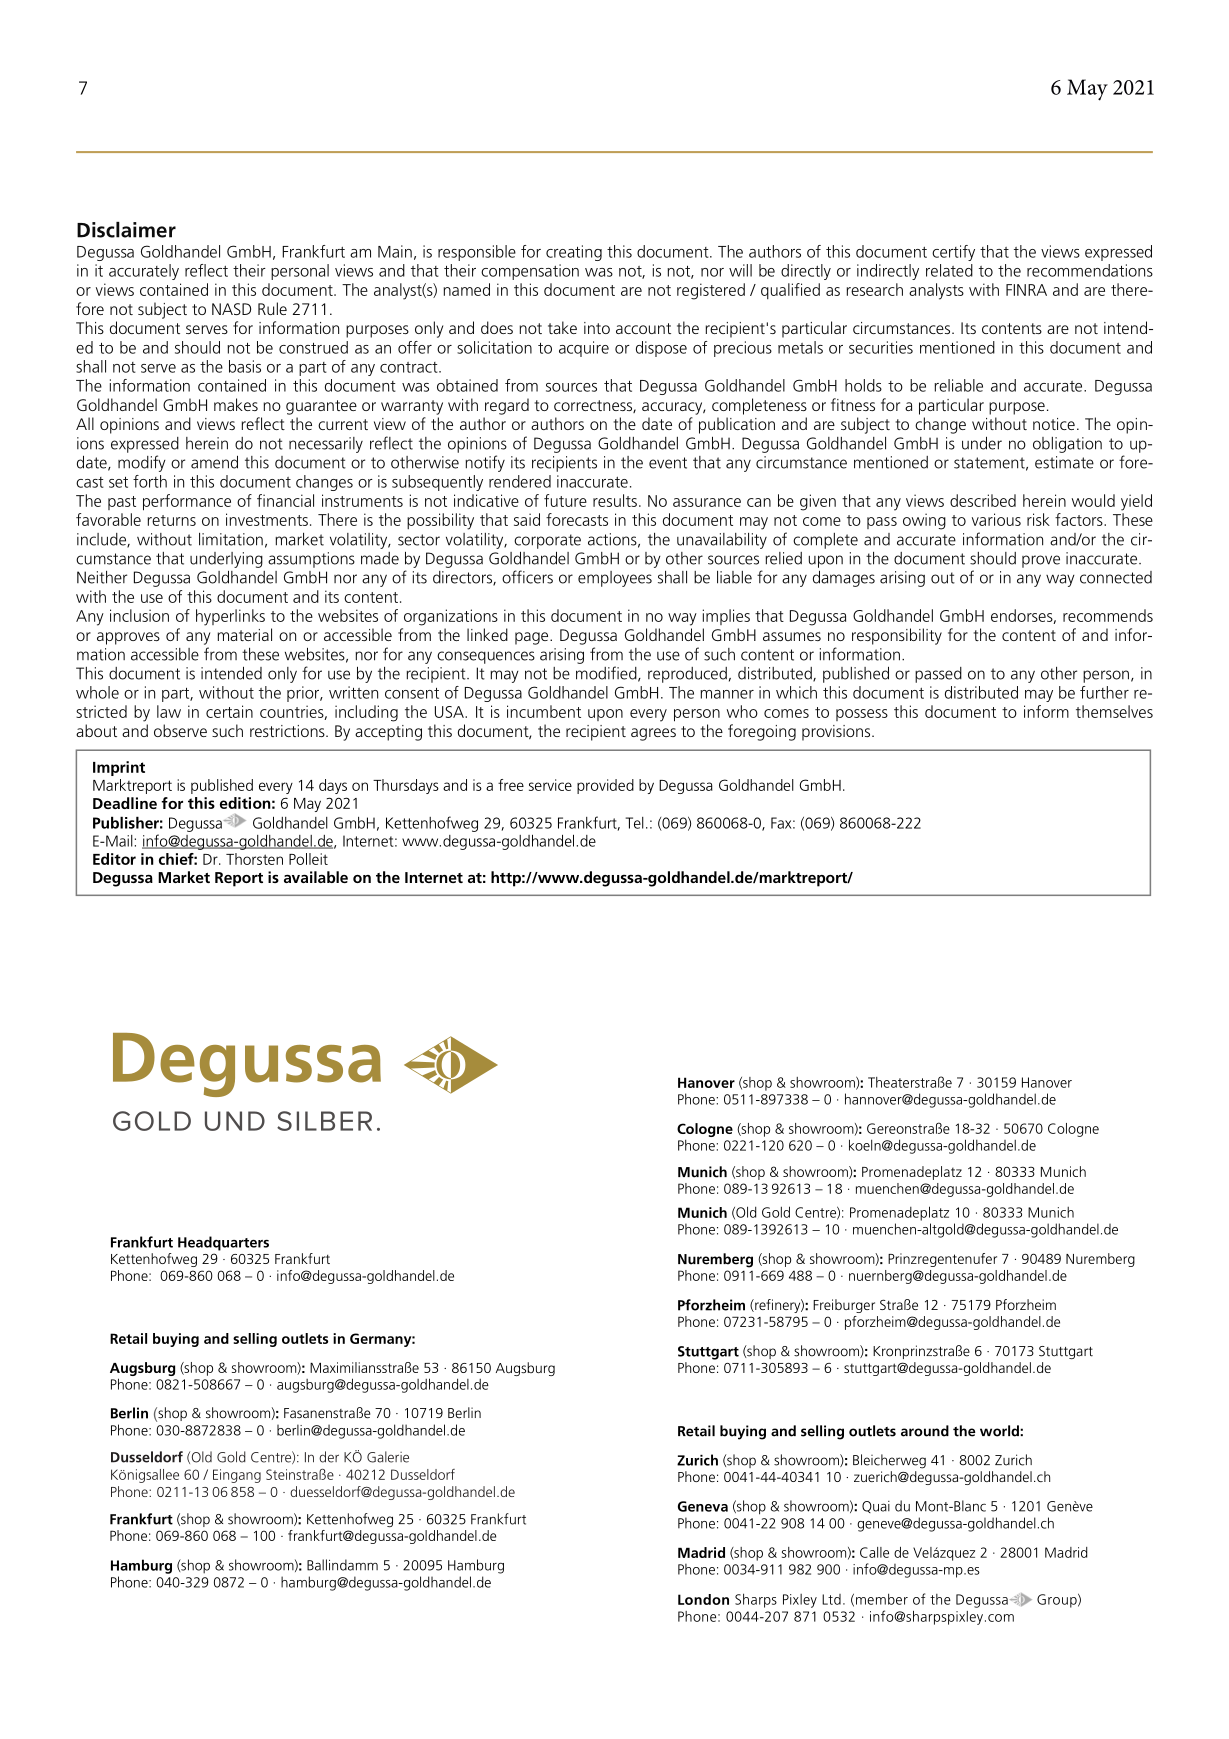 This screenshot has width=1229, height=1739. Describe the element at coordinates (862, 715) in the screenshot. I see `possess` at that location.
